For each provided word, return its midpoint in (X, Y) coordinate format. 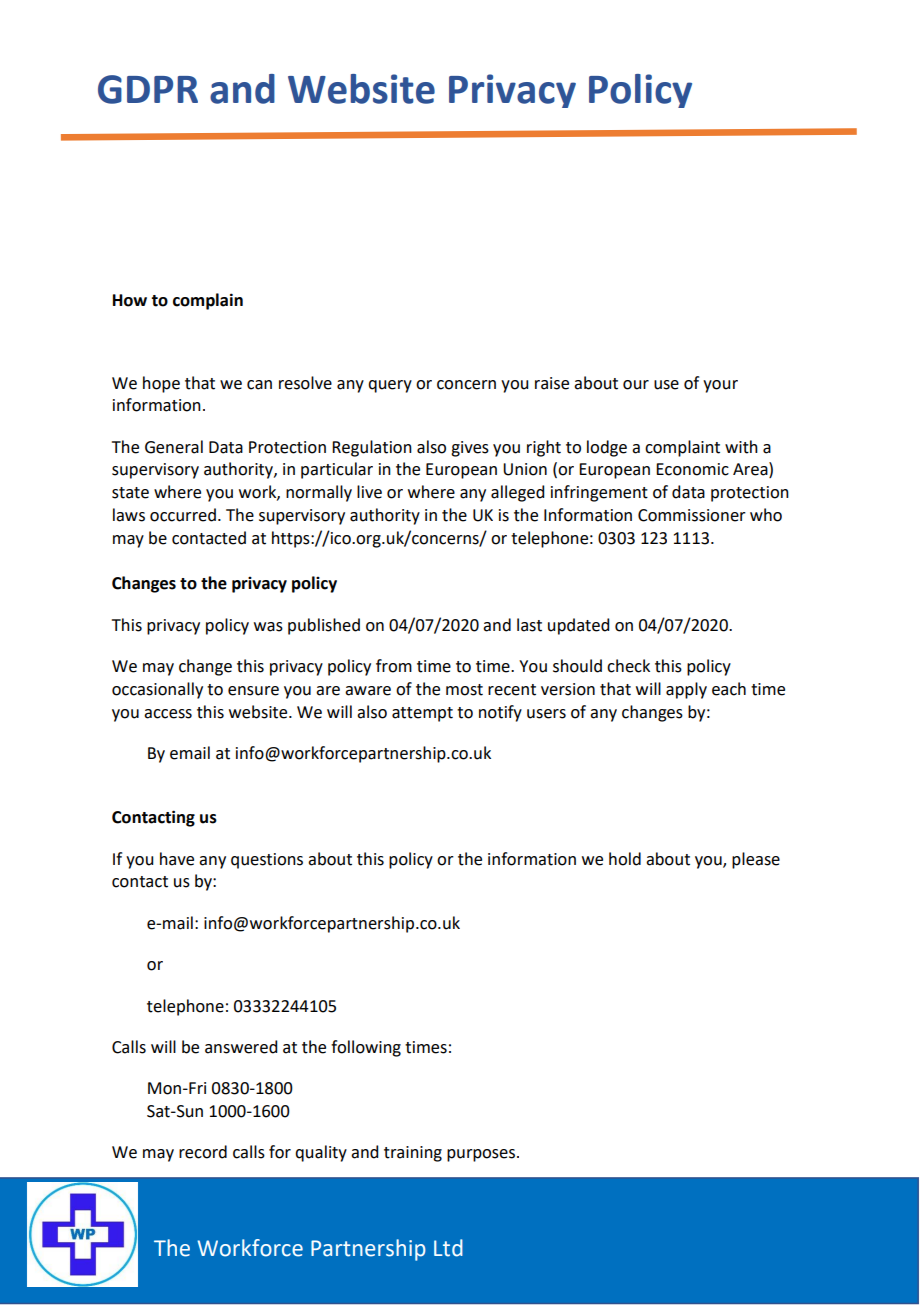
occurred (183, 515)
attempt (422, 714)
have (177, 859)
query (390, 386)
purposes (482, 1155)
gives (470, 449)
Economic (692, 469)
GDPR (148, 89)
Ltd (448, 1248)
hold (625, 859)
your (720, 386)
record (203, 1152)
